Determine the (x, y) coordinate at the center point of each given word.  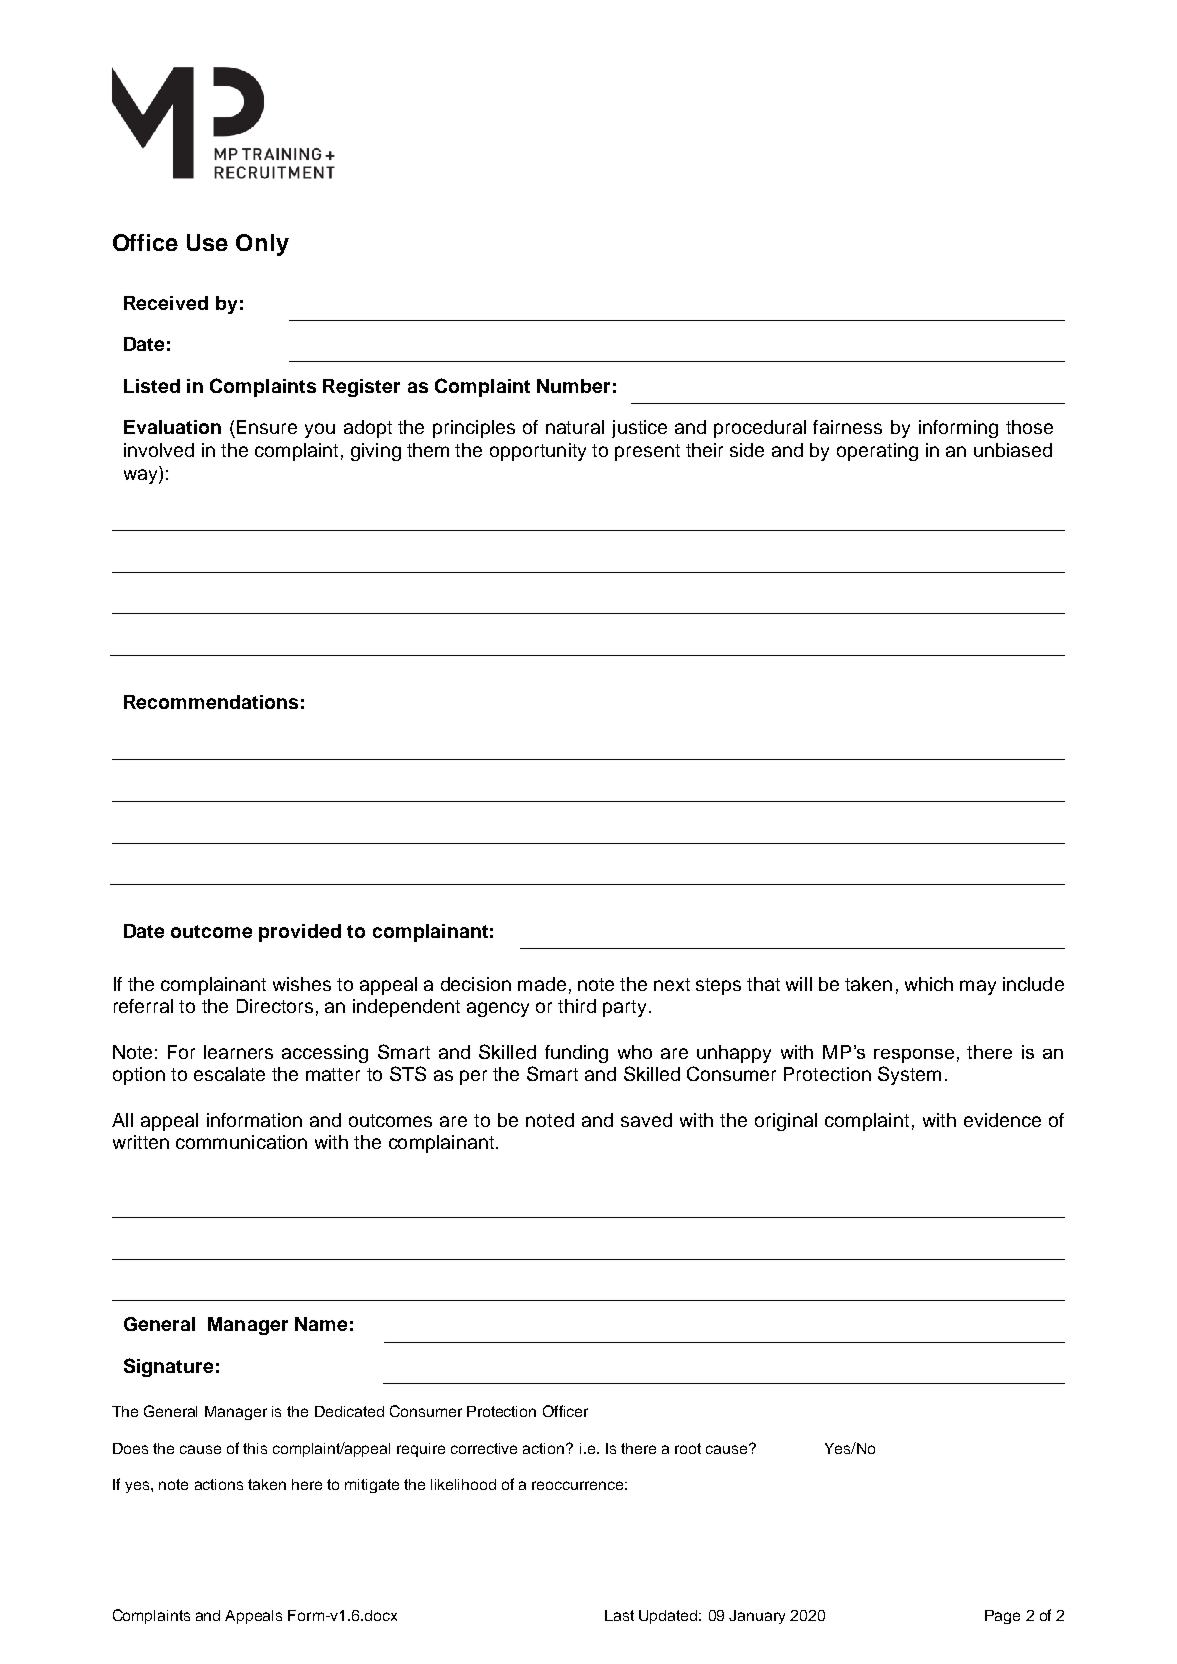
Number (573, 386)
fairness (847, 427)
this (255, 1448)
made (542, 984)
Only (262, 245)
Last (619, 1615)
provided (300, 933)
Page (1002, 1617)
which (929, 984)
